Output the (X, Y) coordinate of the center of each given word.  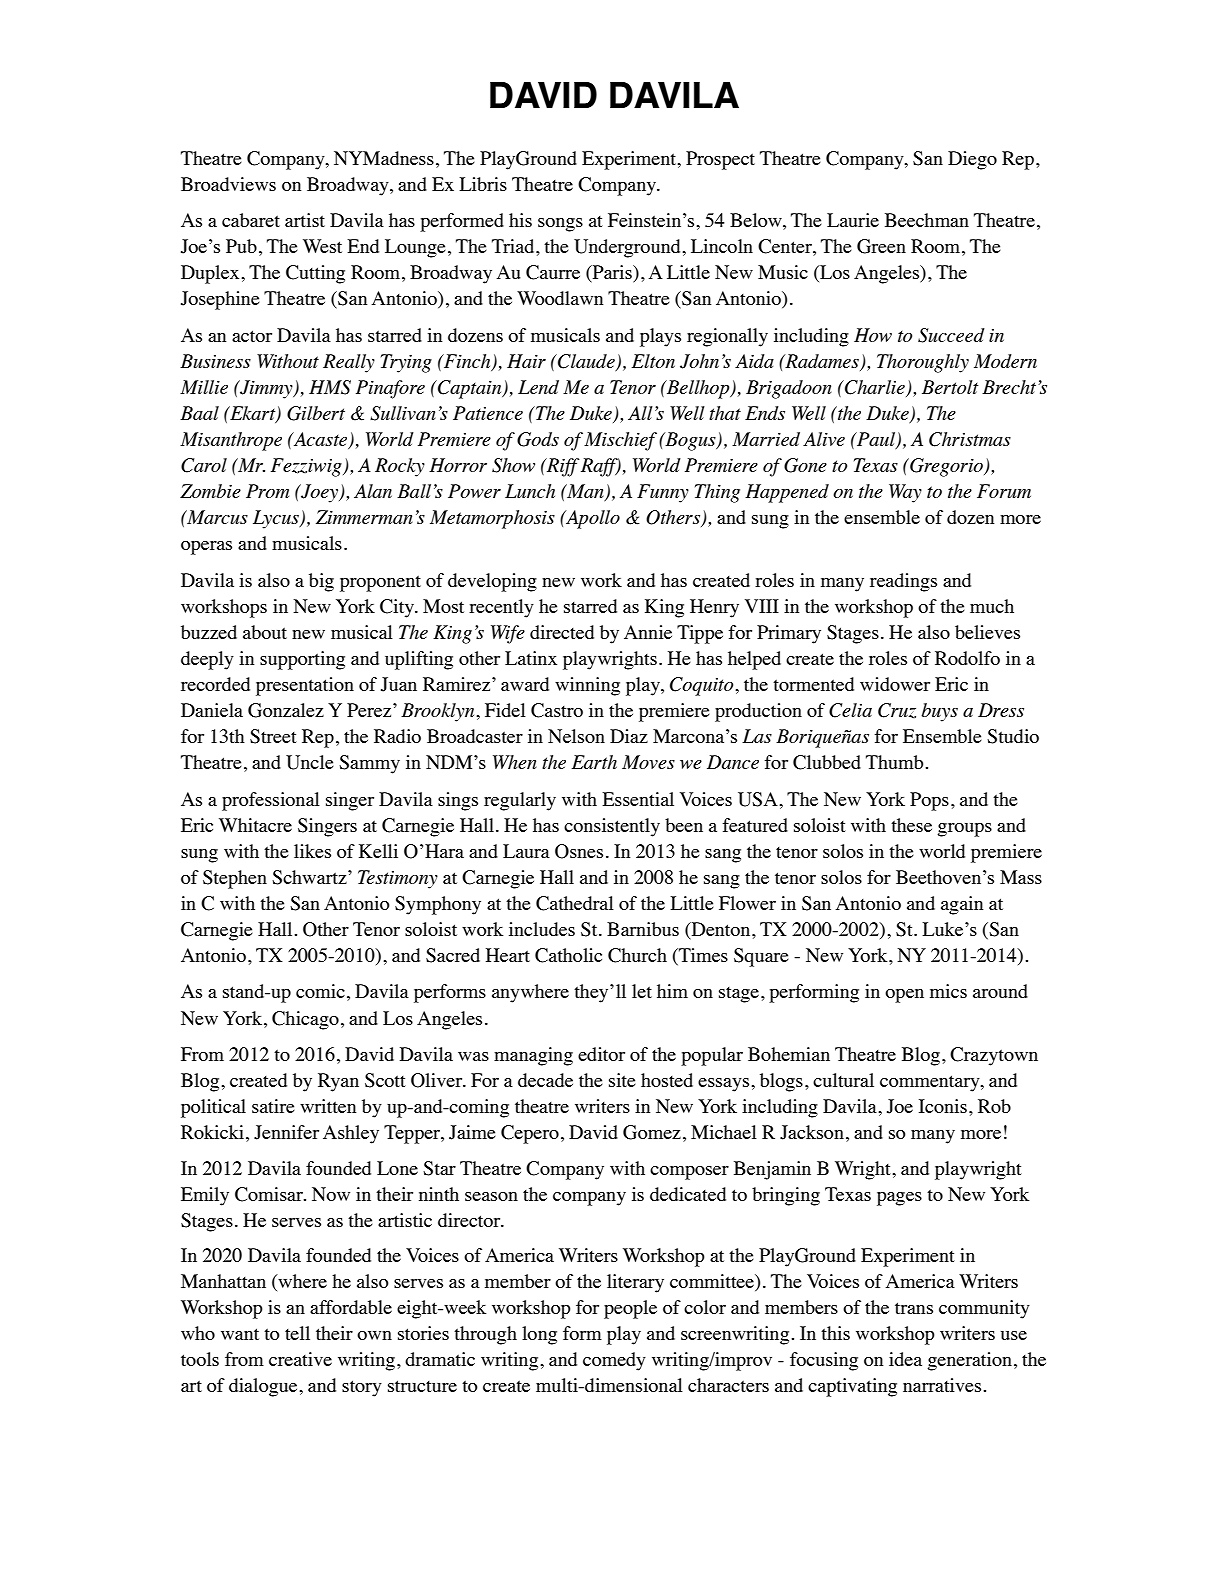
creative (300, 1359)
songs (560, 225)
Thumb (894, 762)
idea (905, 1359)
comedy (614, 1361)
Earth (594, 762)
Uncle (309, 762)
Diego (972, 160)
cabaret (251, 220)
